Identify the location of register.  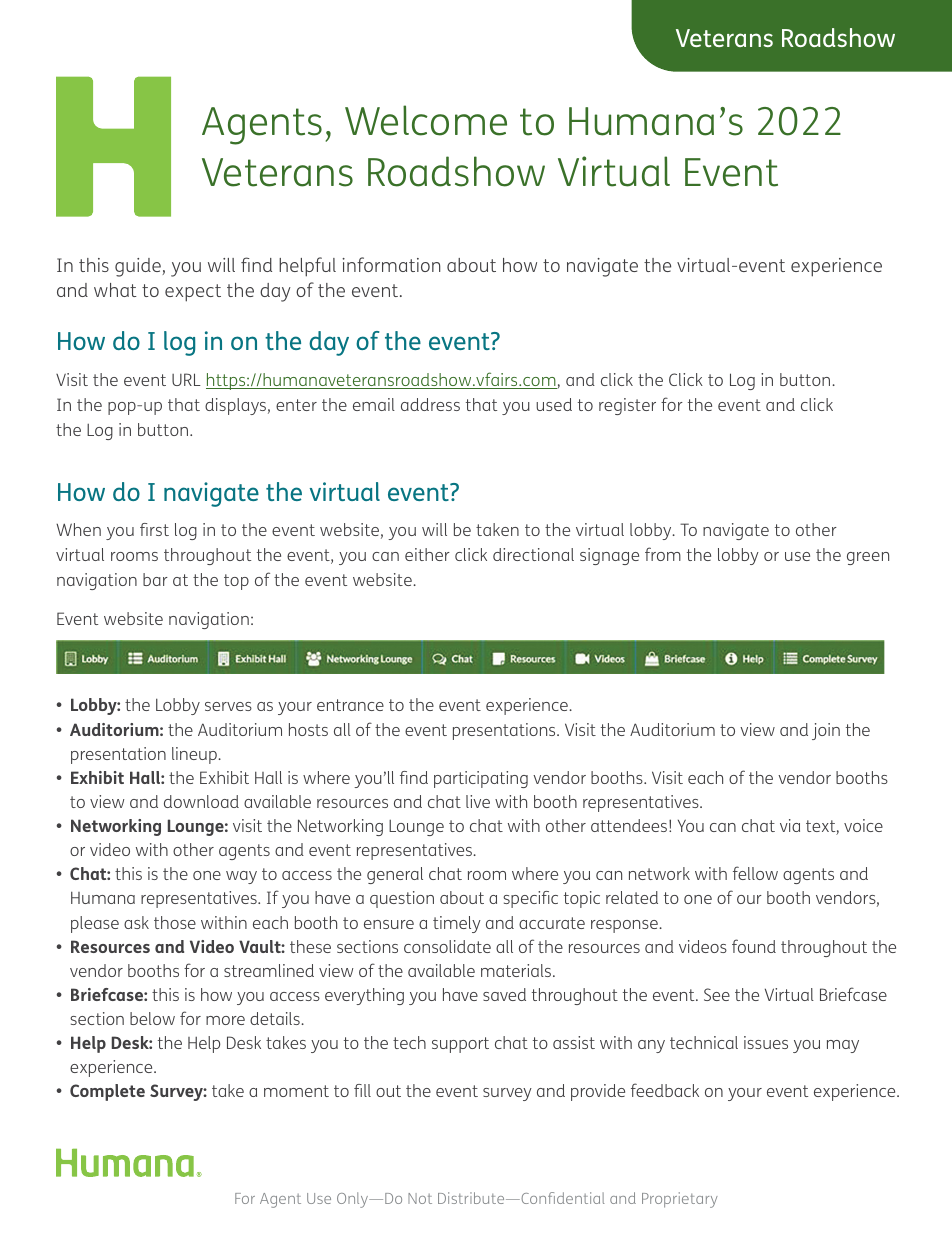
(627, 406).
